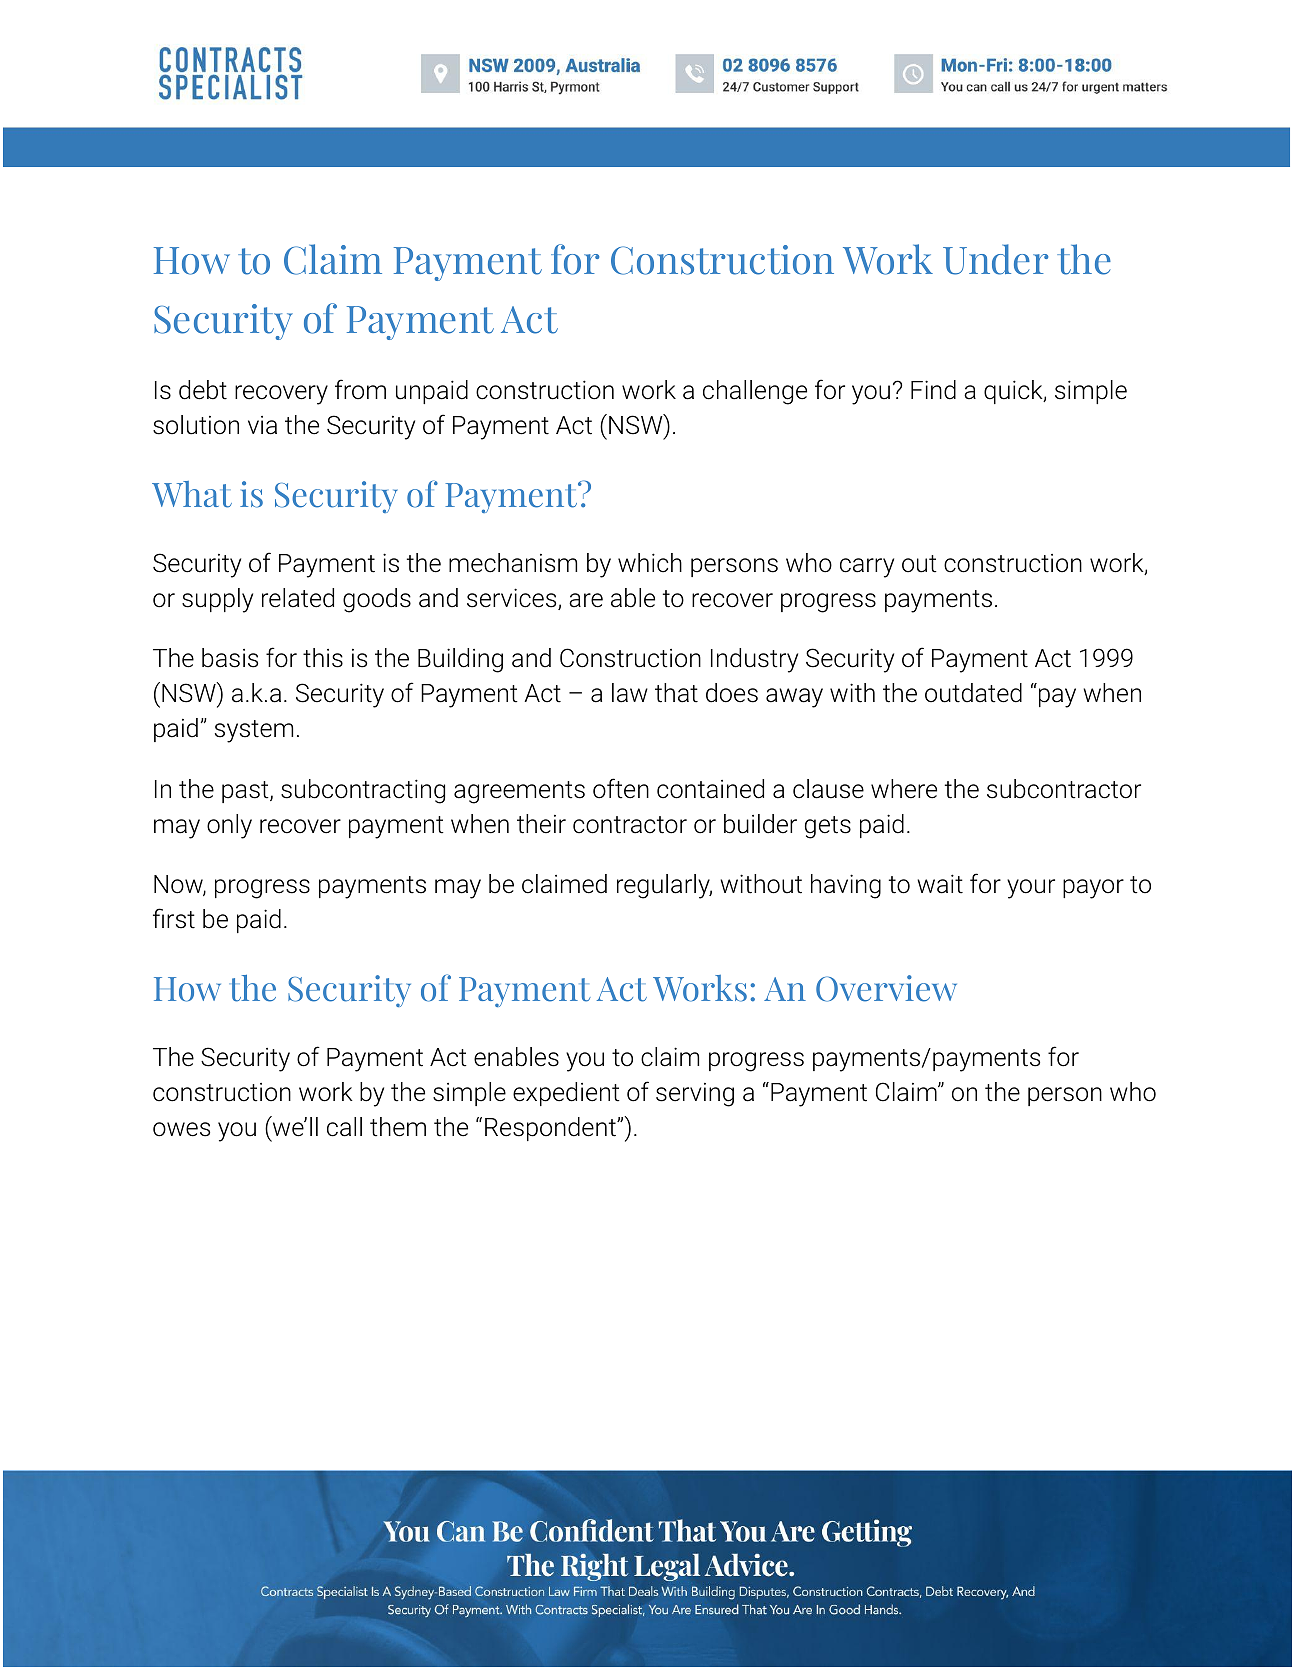 This page has width=1295, height=1675. I want to click on law, so click(630, 693).
